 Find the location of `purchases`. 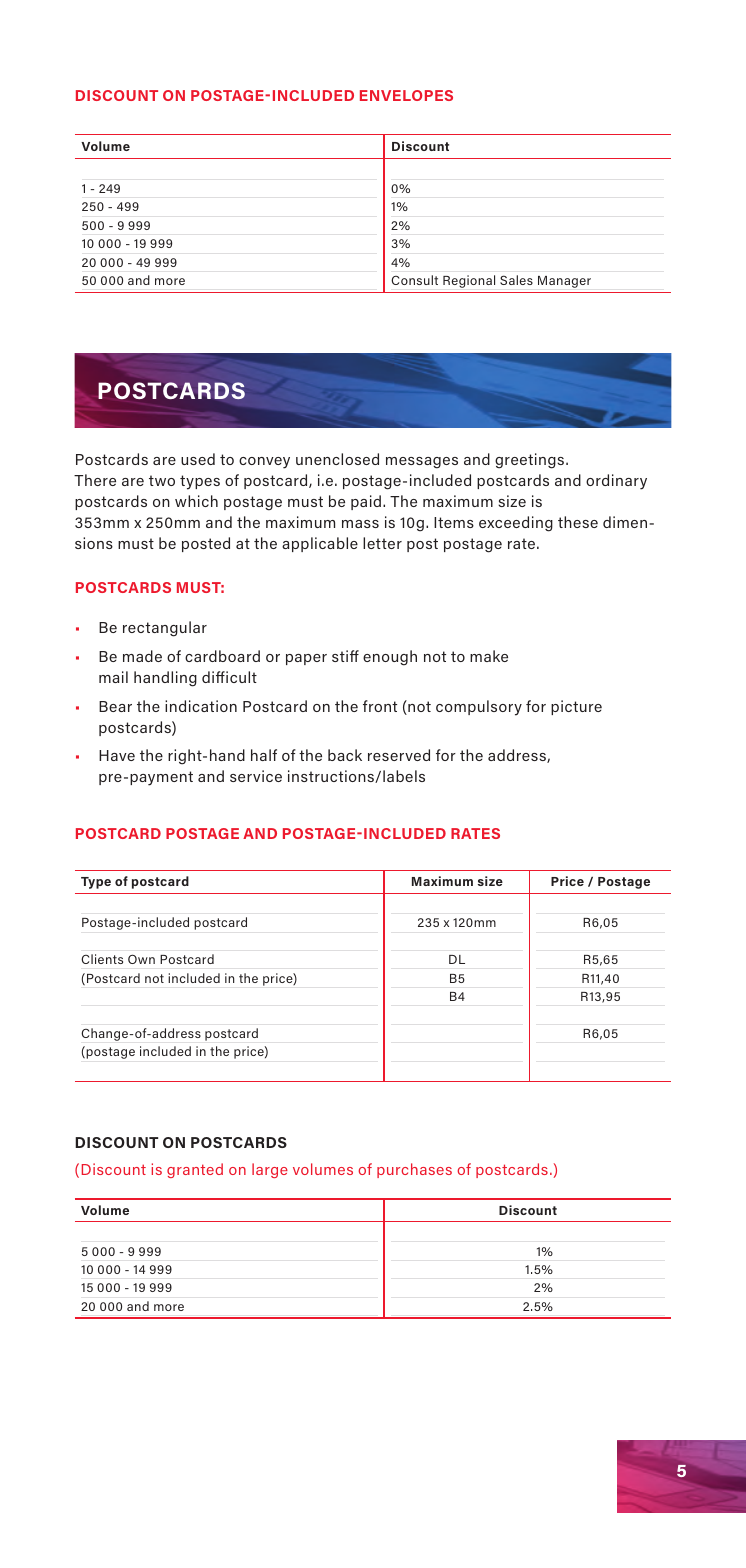

purchases is located at coordinates (414, 1170).
